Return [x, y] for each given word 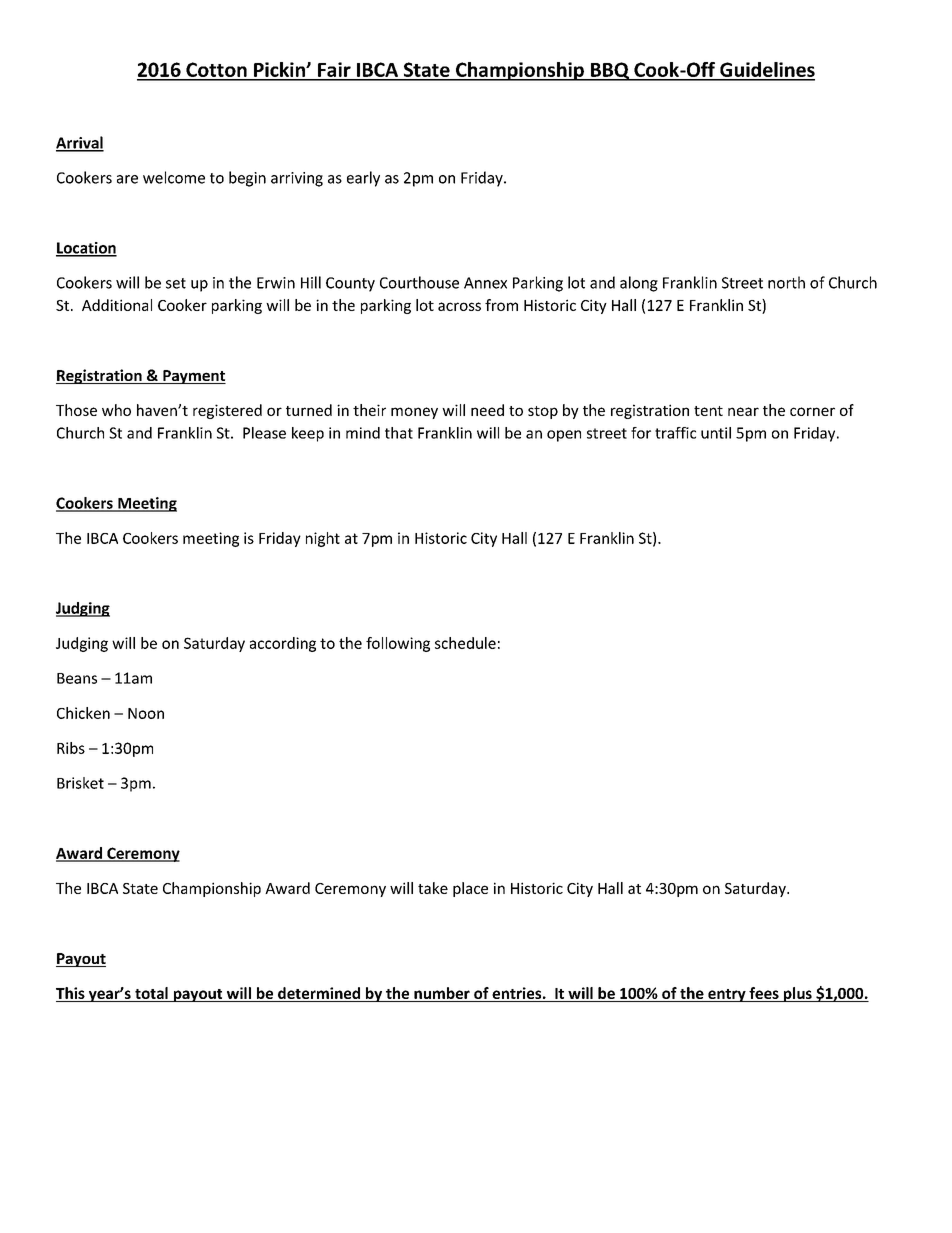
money [414, 413]
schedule [465, 643]
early [363, 179]
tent [708, 411]
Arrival [80, 143]
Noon [146, 713]
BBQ [610, 71]
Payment [193, 377]
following [398, 644]
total [151, 994]
